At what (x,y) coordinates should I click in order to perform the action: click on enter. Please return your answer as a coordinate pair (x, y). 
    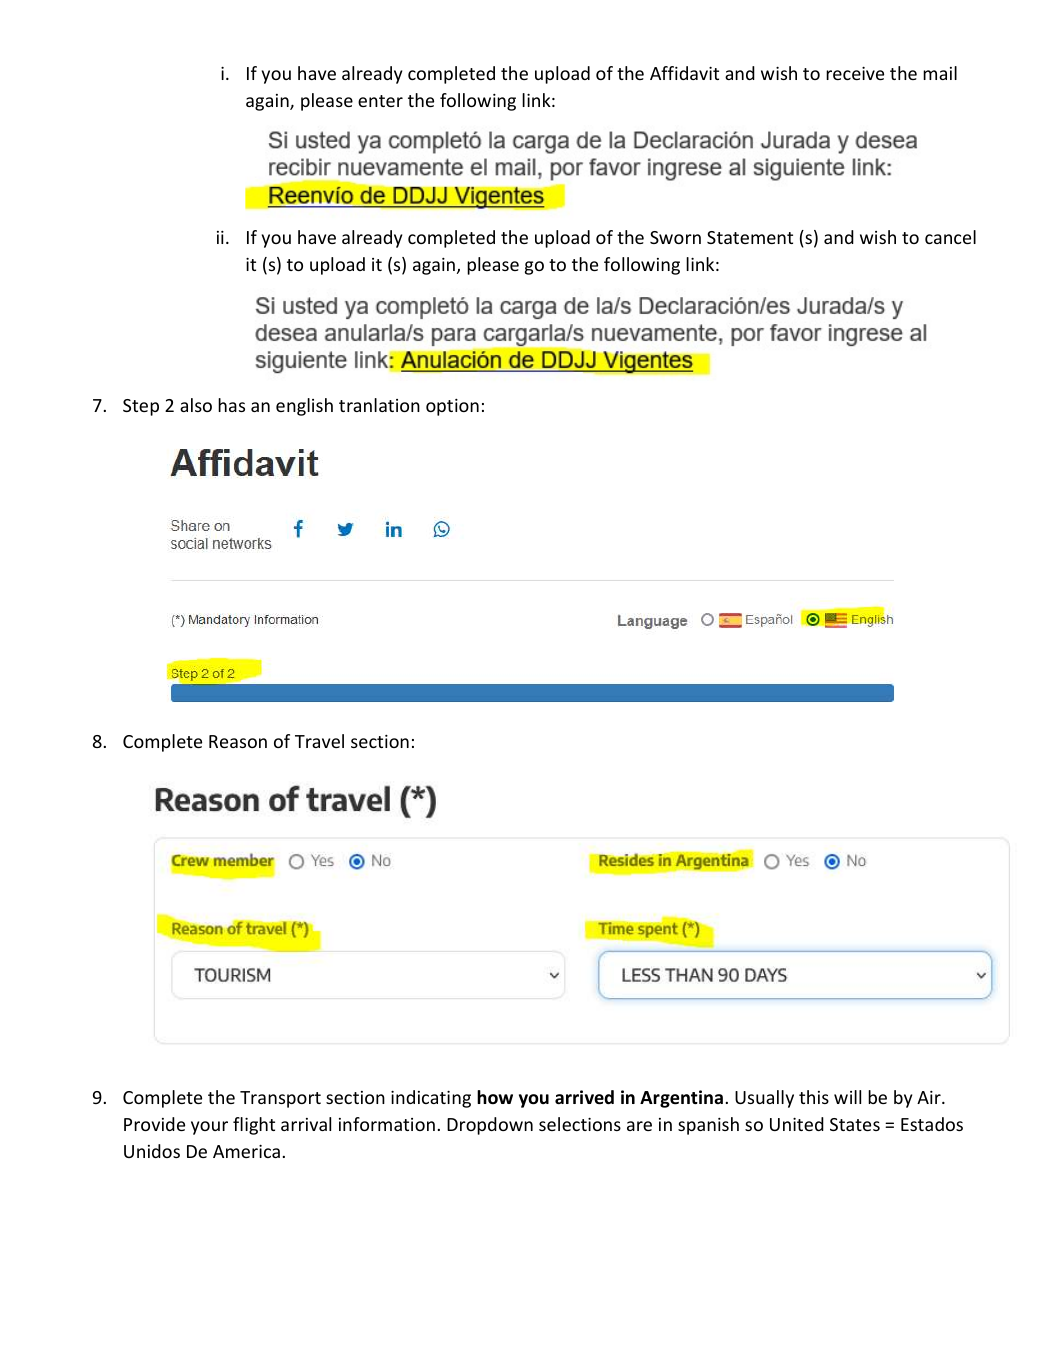
    Looking at the image, I should click on (380, 101).
